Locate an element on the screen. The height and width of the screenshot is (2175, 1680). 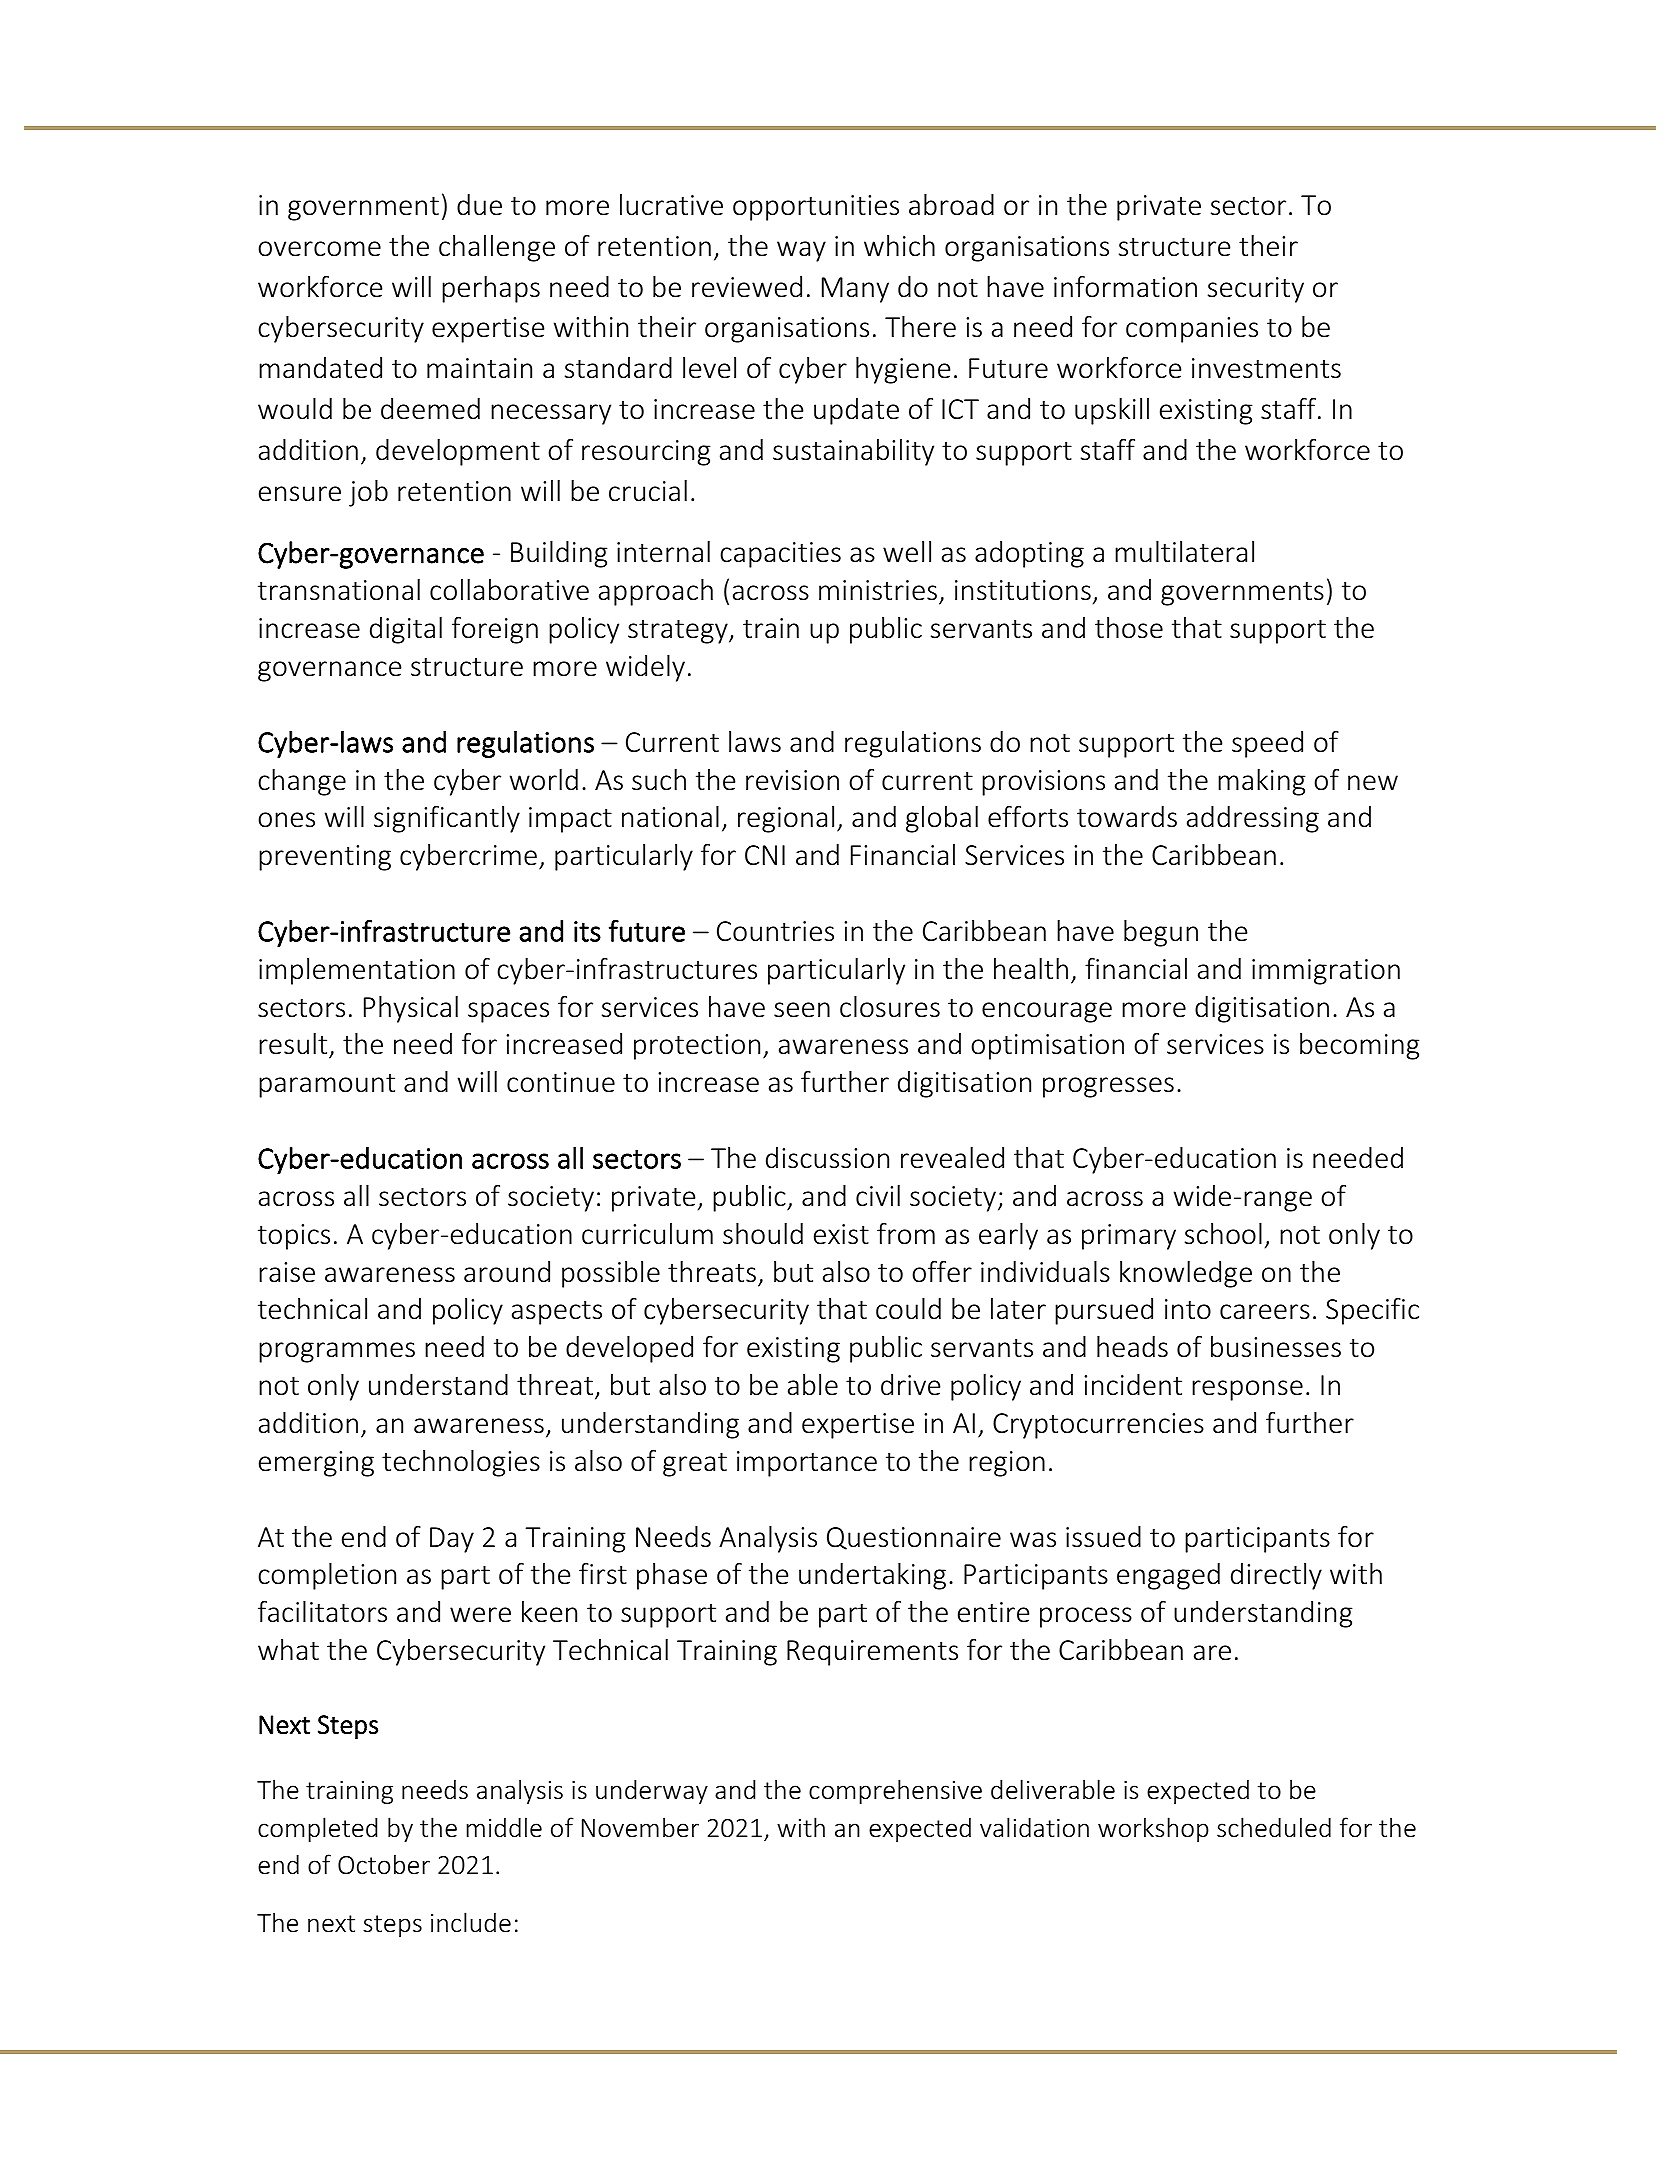
Many is located at coordinates (855, 290).
